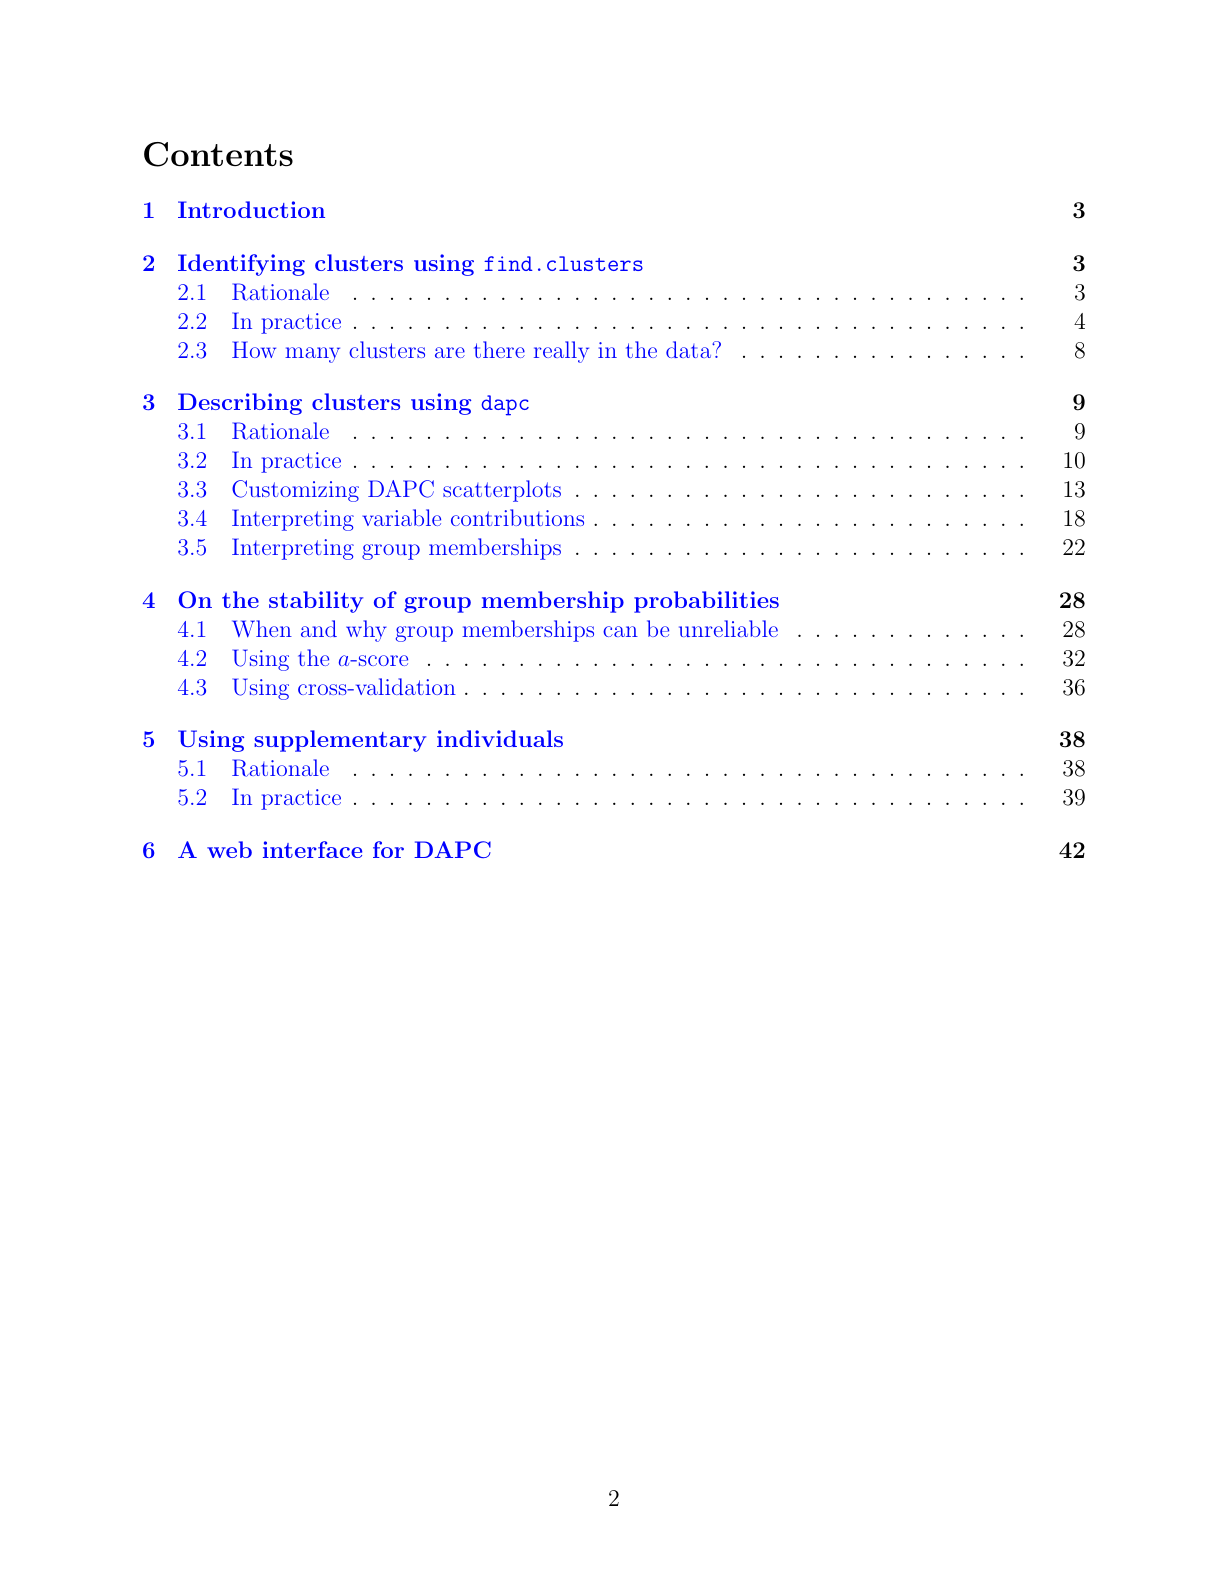 This page has height=1589, width=1228. I want to click on are, so click(450, 352).
